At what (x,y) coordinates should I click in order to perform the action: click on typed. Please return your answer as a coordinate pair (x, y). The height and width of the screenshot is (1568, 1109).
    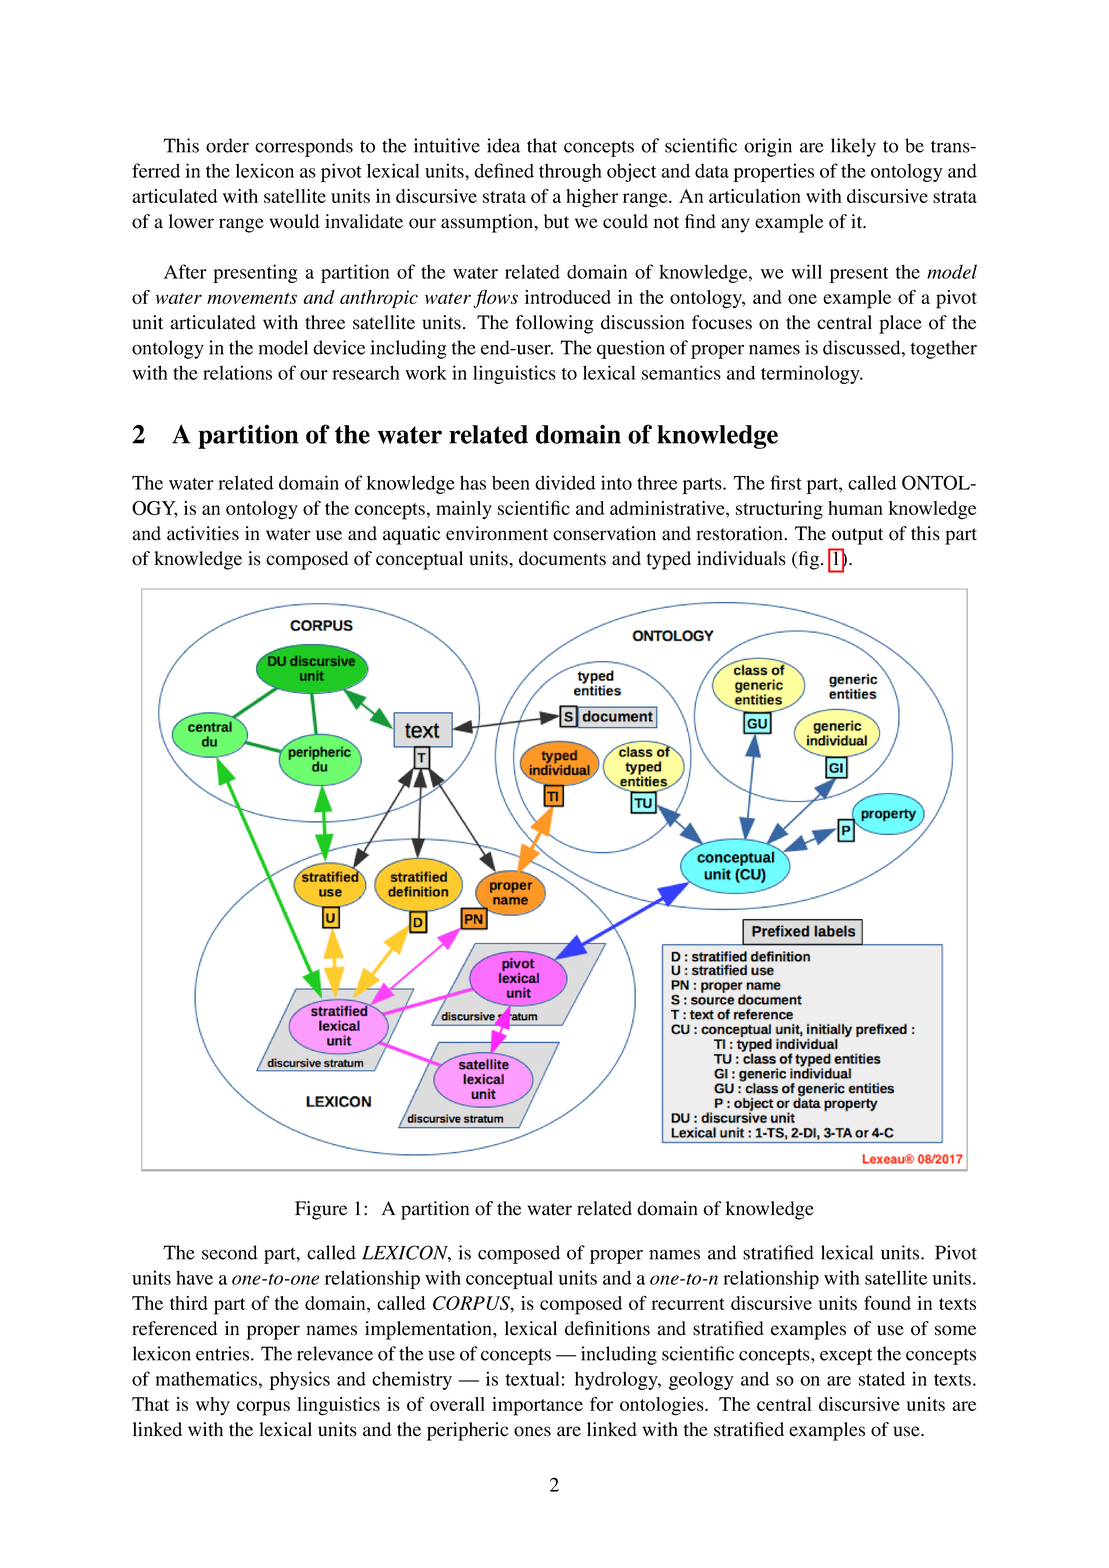
    Looking at the image, I should click on (669, 560).
